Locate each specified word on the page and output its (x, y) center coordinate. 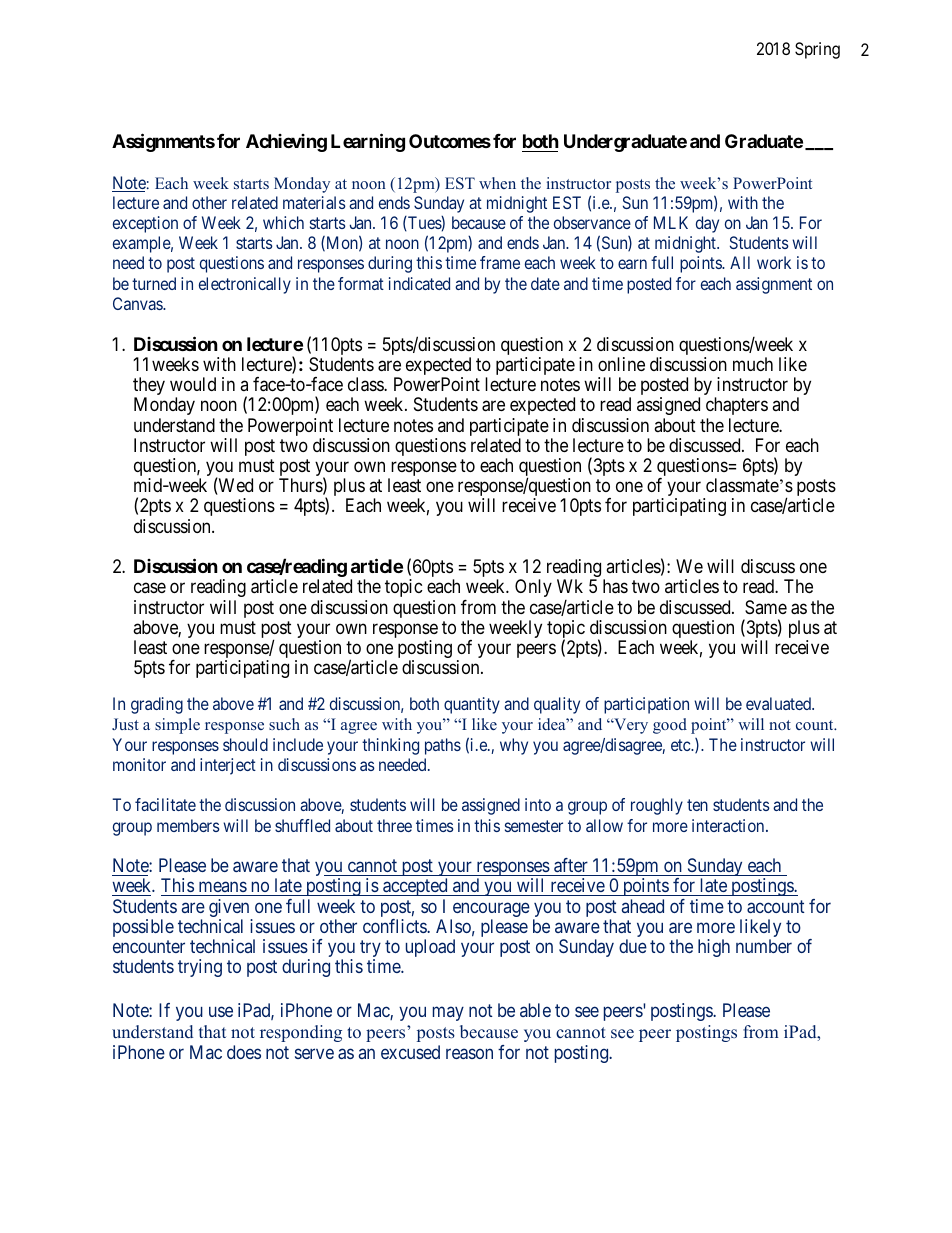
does (244, 1052)
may (448, 1013)
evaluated (779, 703)
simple (177, 726)
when (497, 183)
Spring (817, 50)
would (193, 384)
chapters (737, 406)
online (621, 364)
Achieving (286, 143)
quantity (472, 705)
